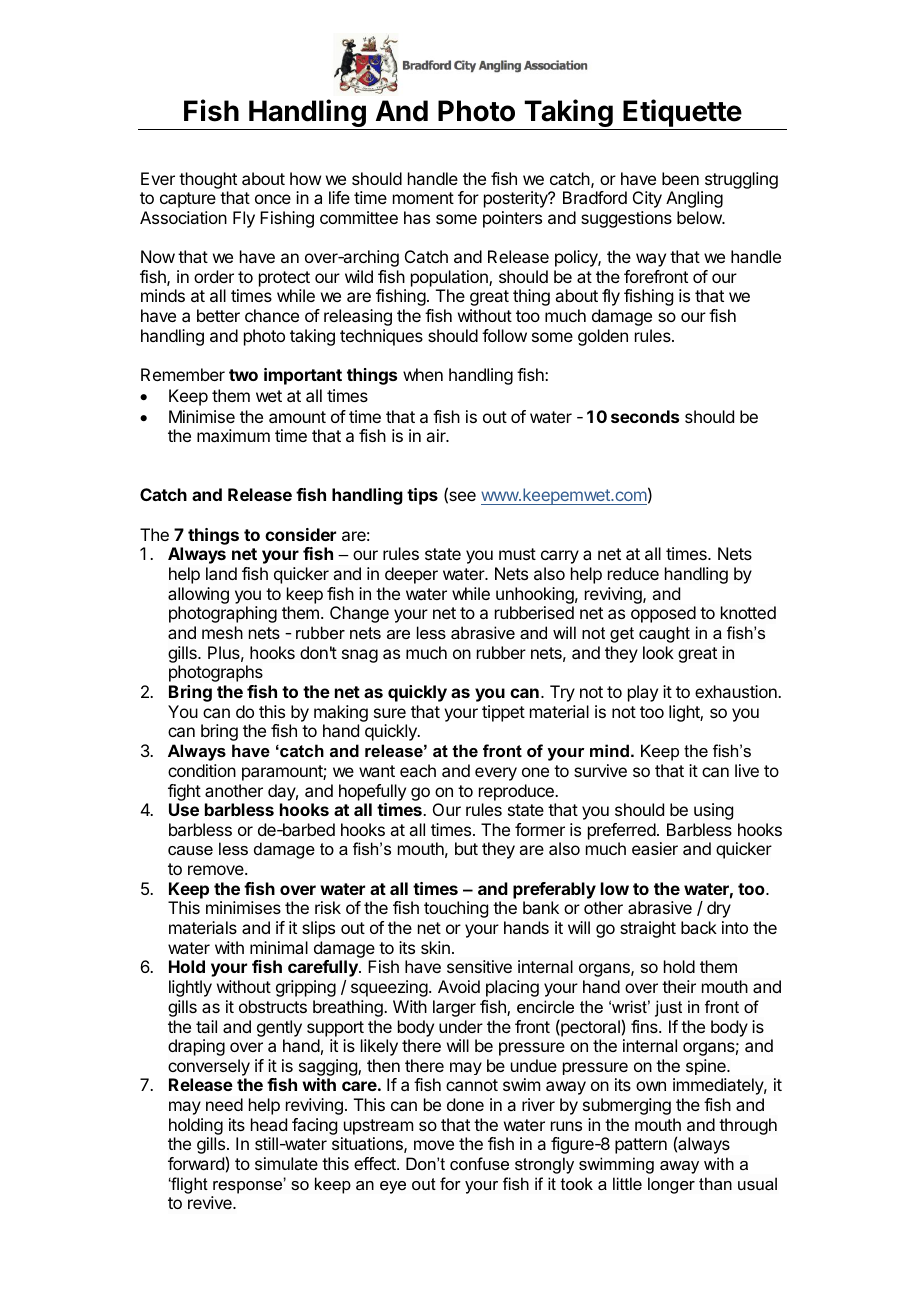  I want to click on land, so click(221, 573).
